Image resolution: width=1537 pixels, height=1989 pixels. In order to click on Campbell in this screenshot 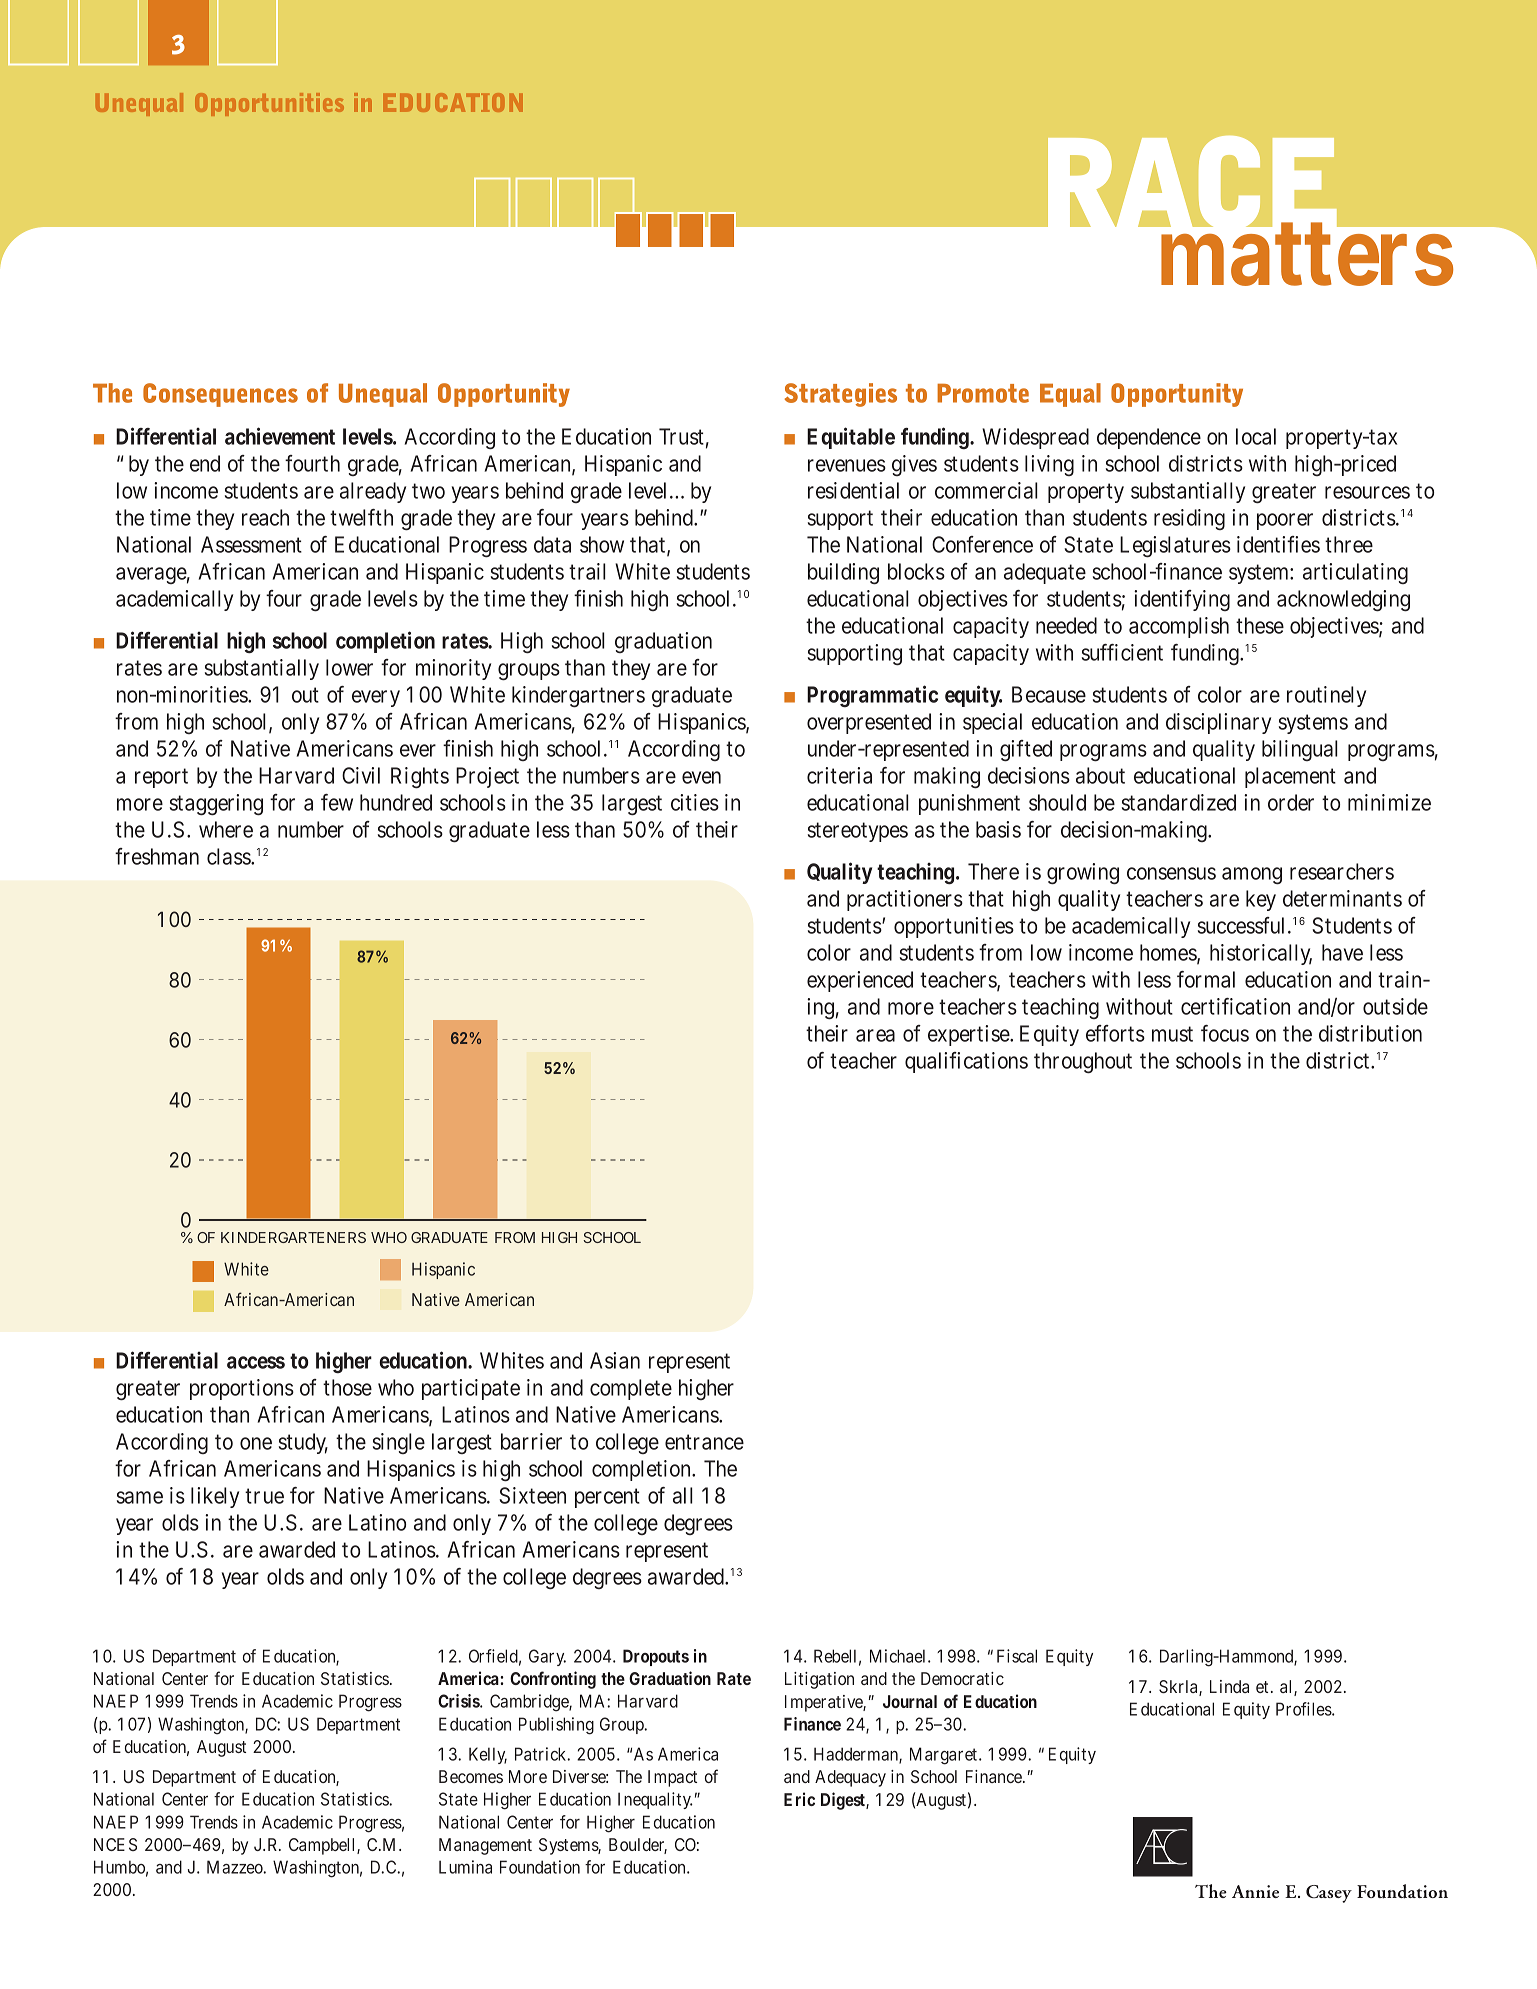, I will do `click(321, 1846)`.
